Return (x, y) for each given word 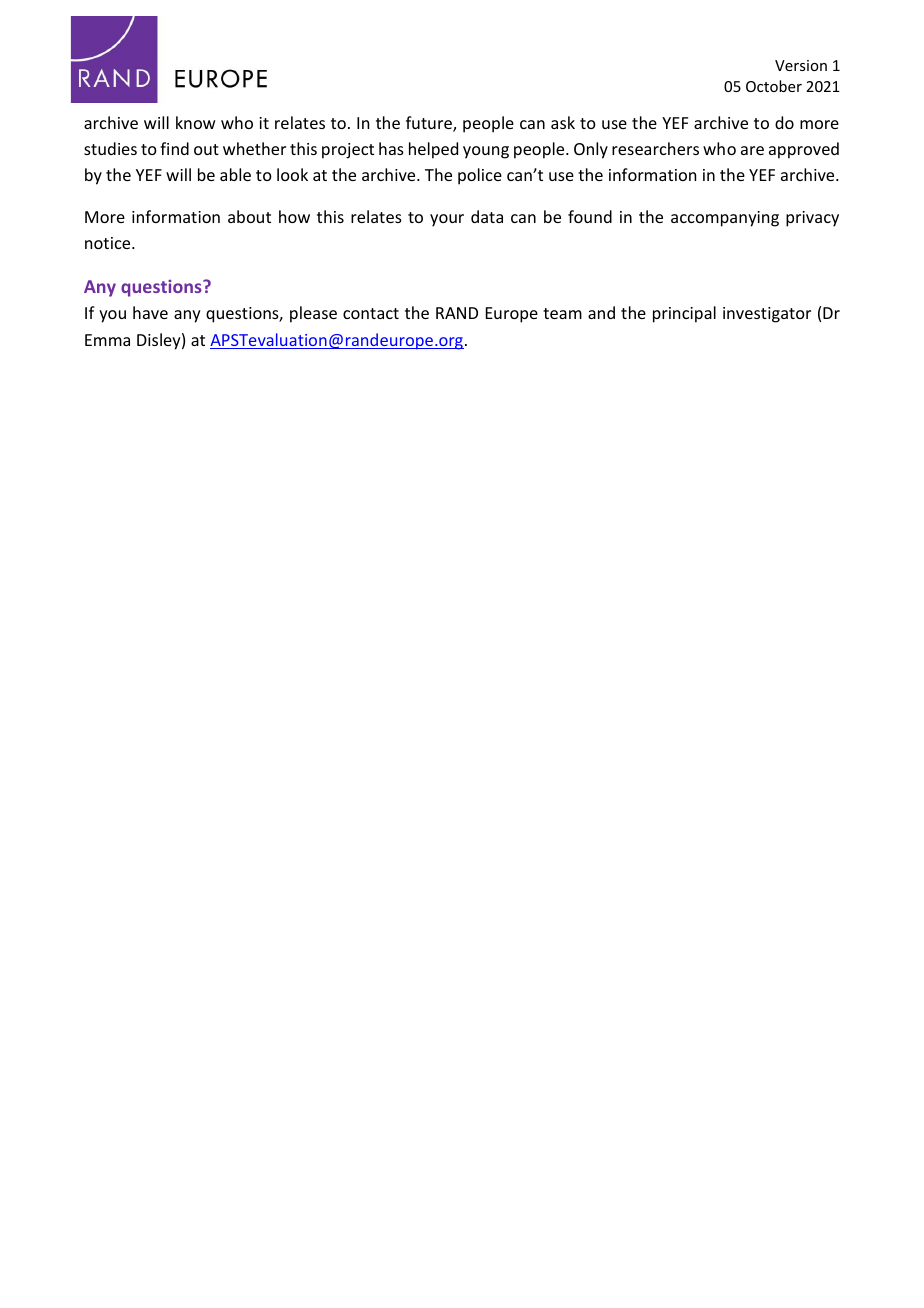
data (487, 216)
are (752, 150)
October (774, 86)
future (430, 124)
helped (433, 150)
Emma (107, 340)
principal (684, 314)
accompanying (725, 219)
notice (109, 243)
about (249, 216)
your (447, 220)
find (174, 148)
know (196, 122)
